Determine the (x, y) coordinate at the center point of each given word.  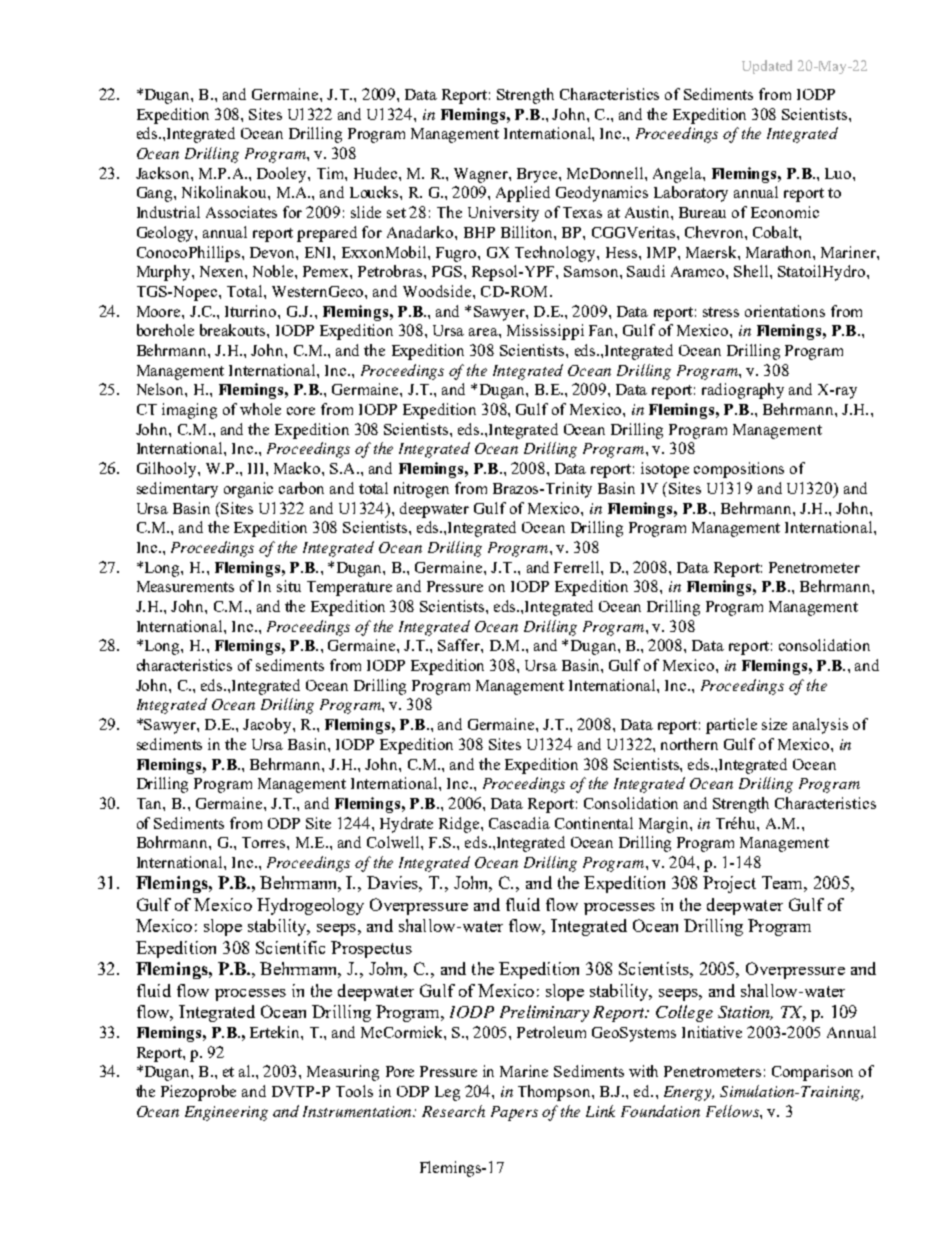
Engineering (226, 1113)
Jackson (164, 173)
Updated (767, 67)
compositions (739, 470)
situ (289, 586)
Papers (514, 1113)
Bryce (538, 175)
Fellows (733, 1111)
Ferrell (578, 567)
